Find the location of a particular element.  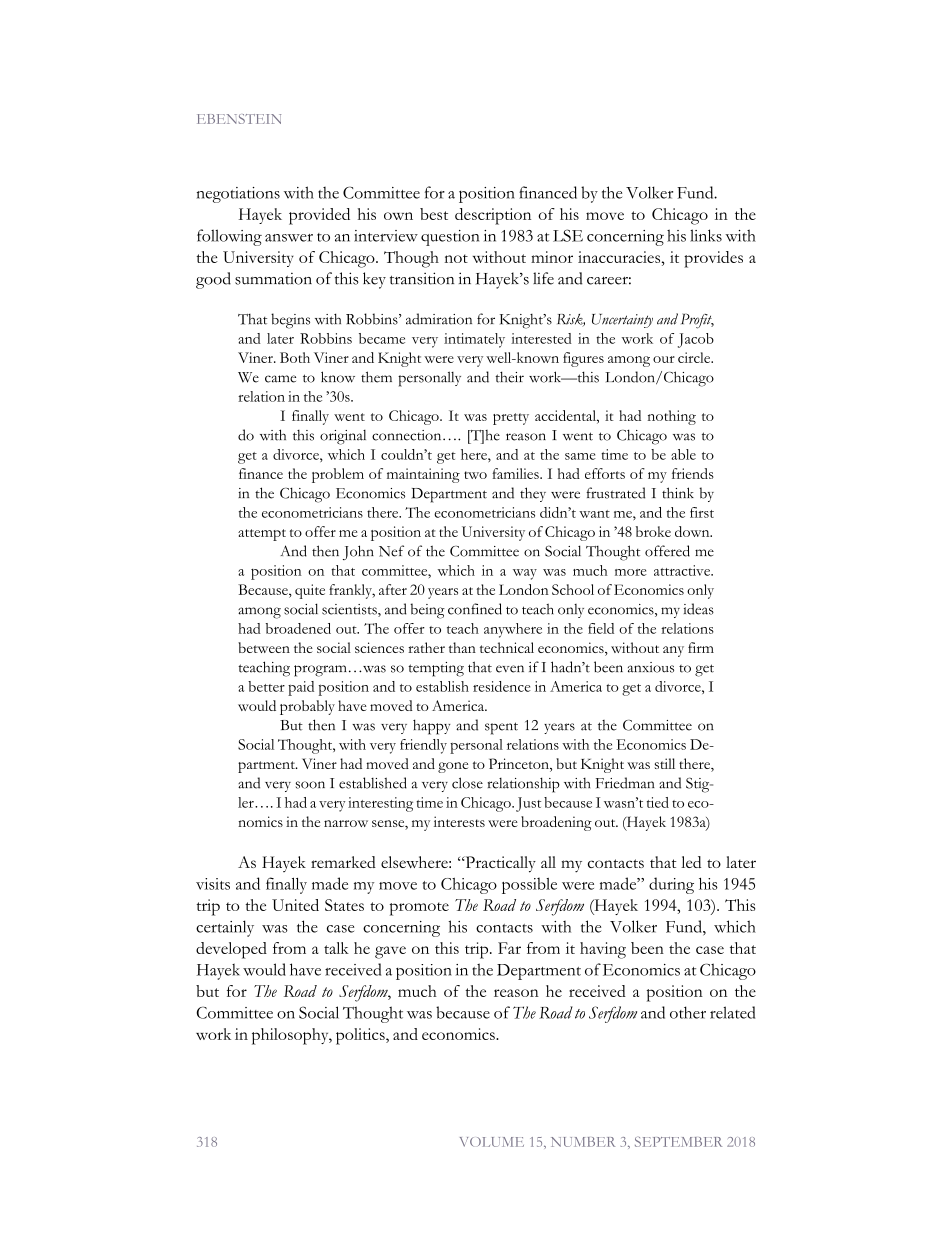

answer is located at coordinates (289, 238).
